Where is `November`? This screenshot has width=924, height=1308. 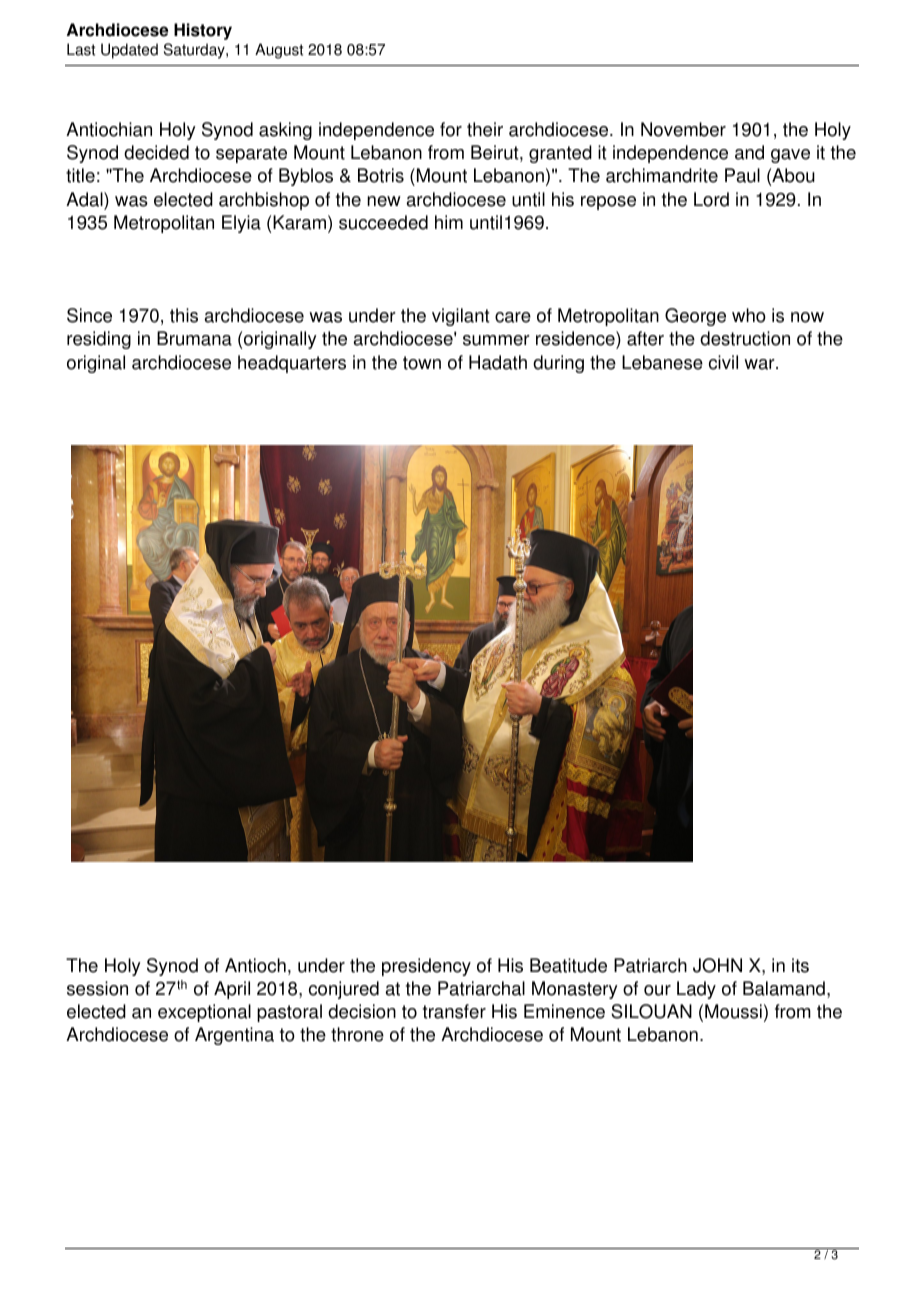
November is located at coordinates (683, 129).
